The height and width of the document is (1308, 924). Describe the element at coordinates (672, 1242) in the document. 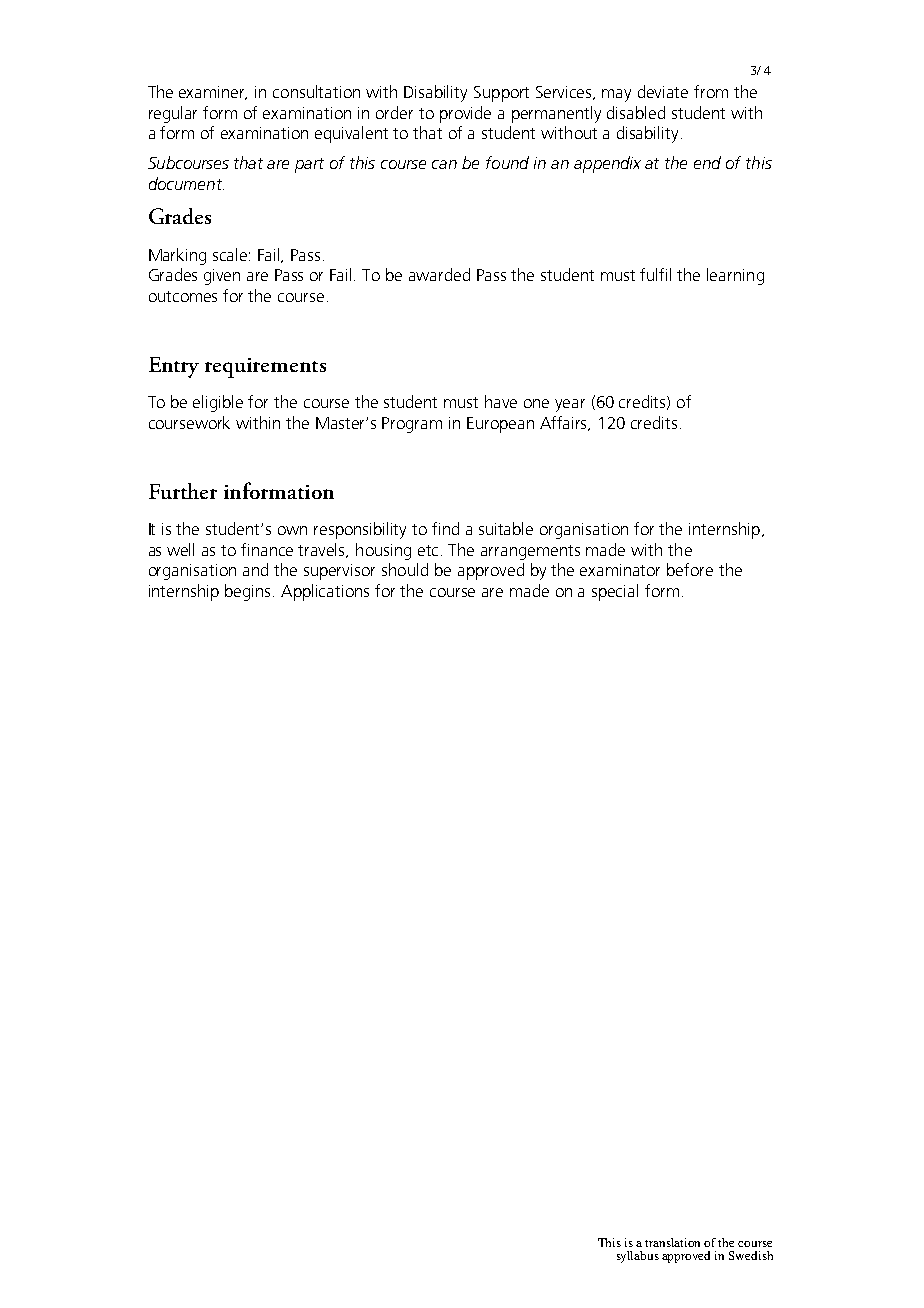

I see `translation` at that location.
